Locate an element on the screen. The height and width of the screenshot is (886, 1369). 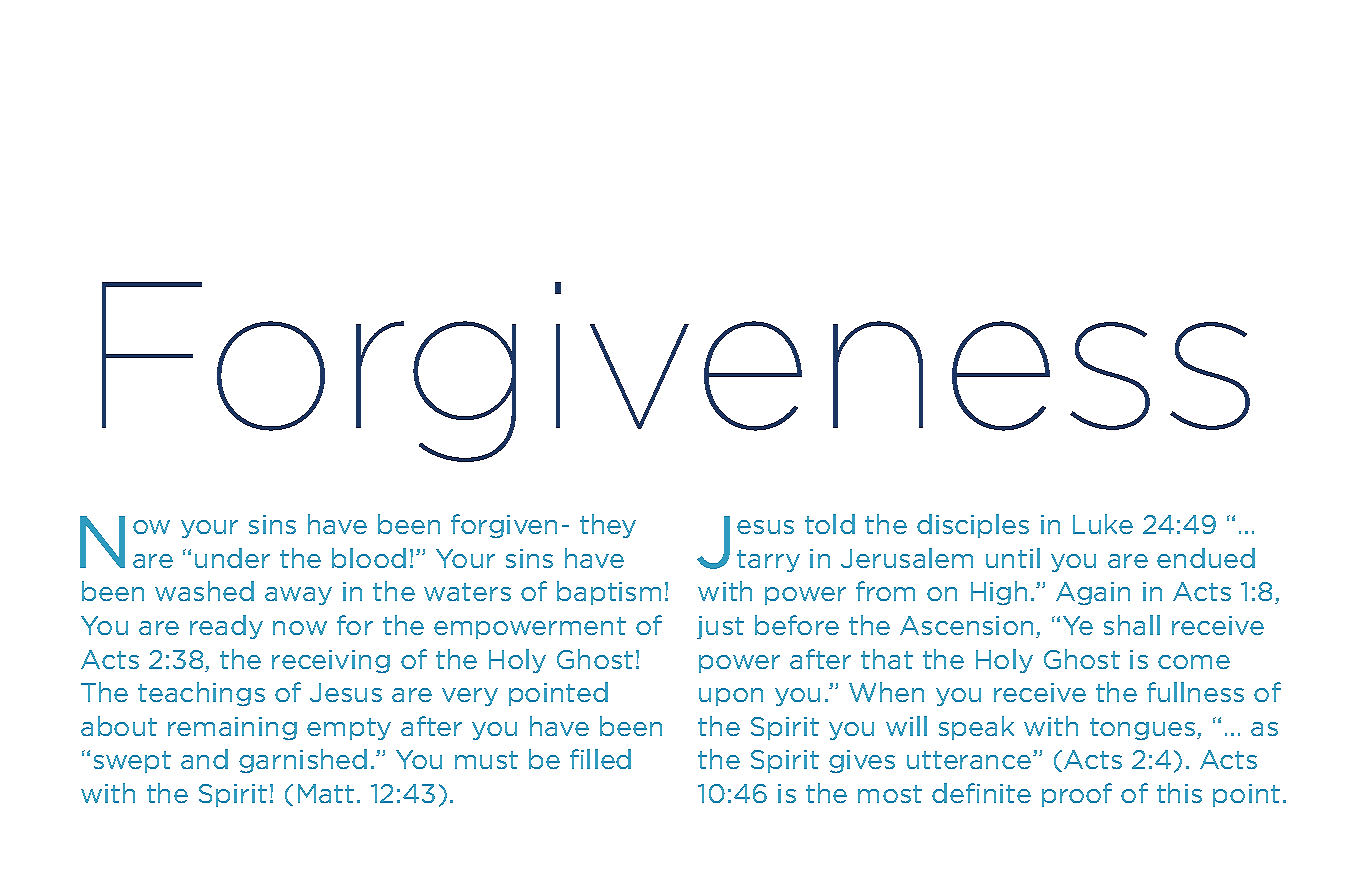
just is located at coordinates (720, 627).
